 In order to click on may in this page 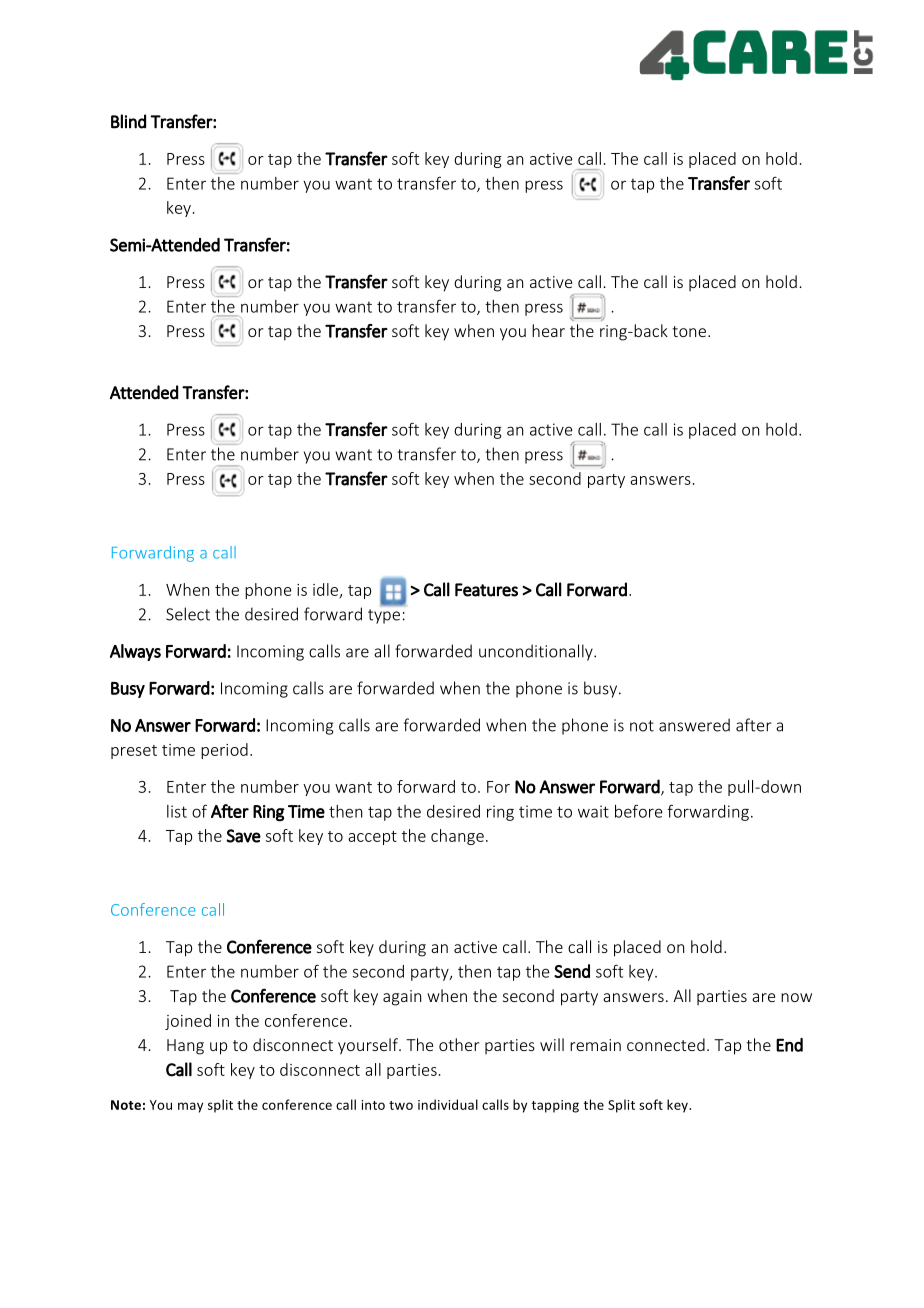, I will do `click(190, 1107)`.
